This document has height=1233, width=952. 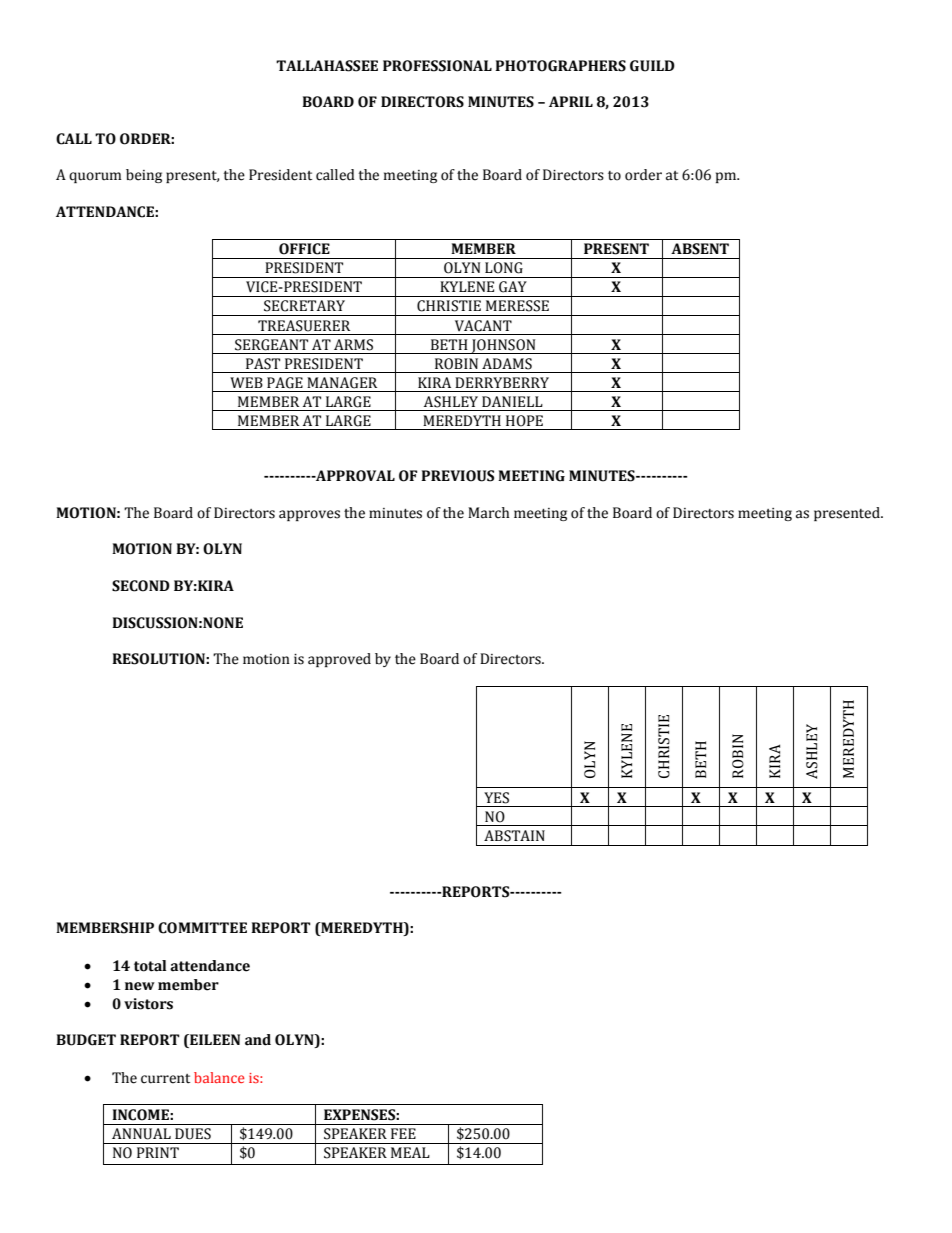 What do you see at coordinates (410, 1152) in the document?
I see `MEAL` at bounding box center [410, 1152].
